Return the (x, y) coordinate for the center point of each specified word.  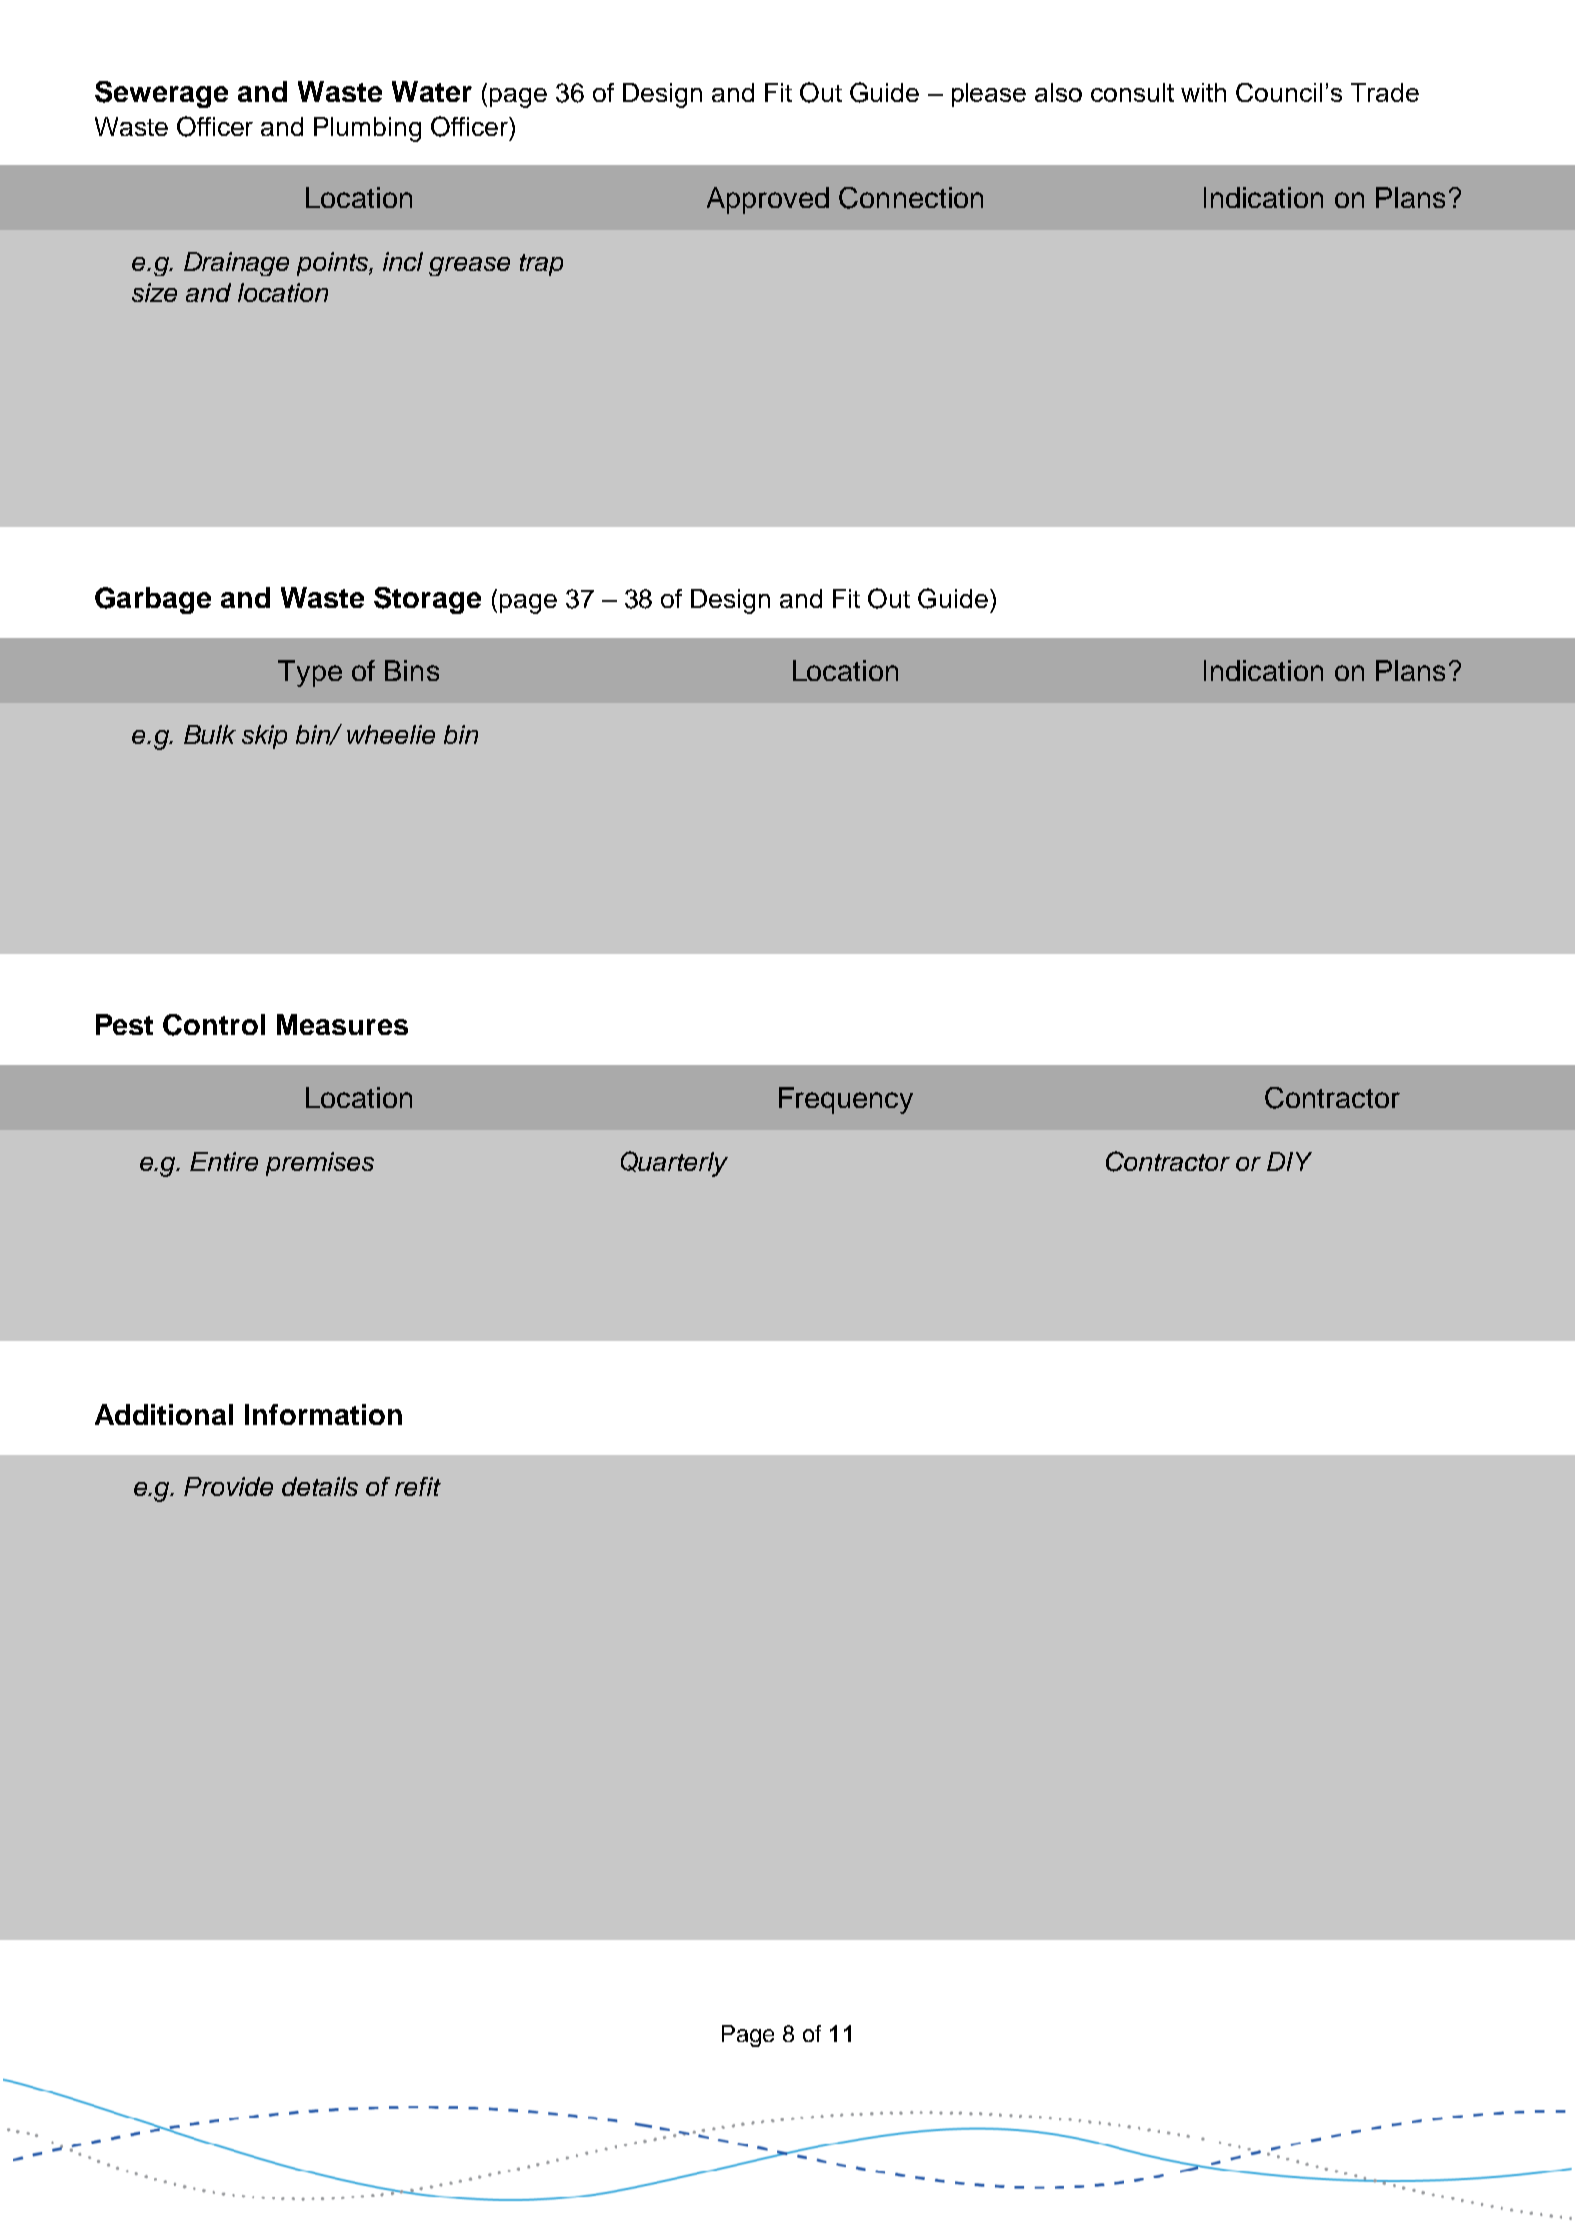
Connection (911, 198)
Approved (768, 200)
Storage (427, 600)
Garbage (153, 600)
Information (323, 1414)
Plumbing (367, 129)
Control (214, 1025)
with (1203, 92)
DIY (1289, 1161)
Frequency (846, 1100)
